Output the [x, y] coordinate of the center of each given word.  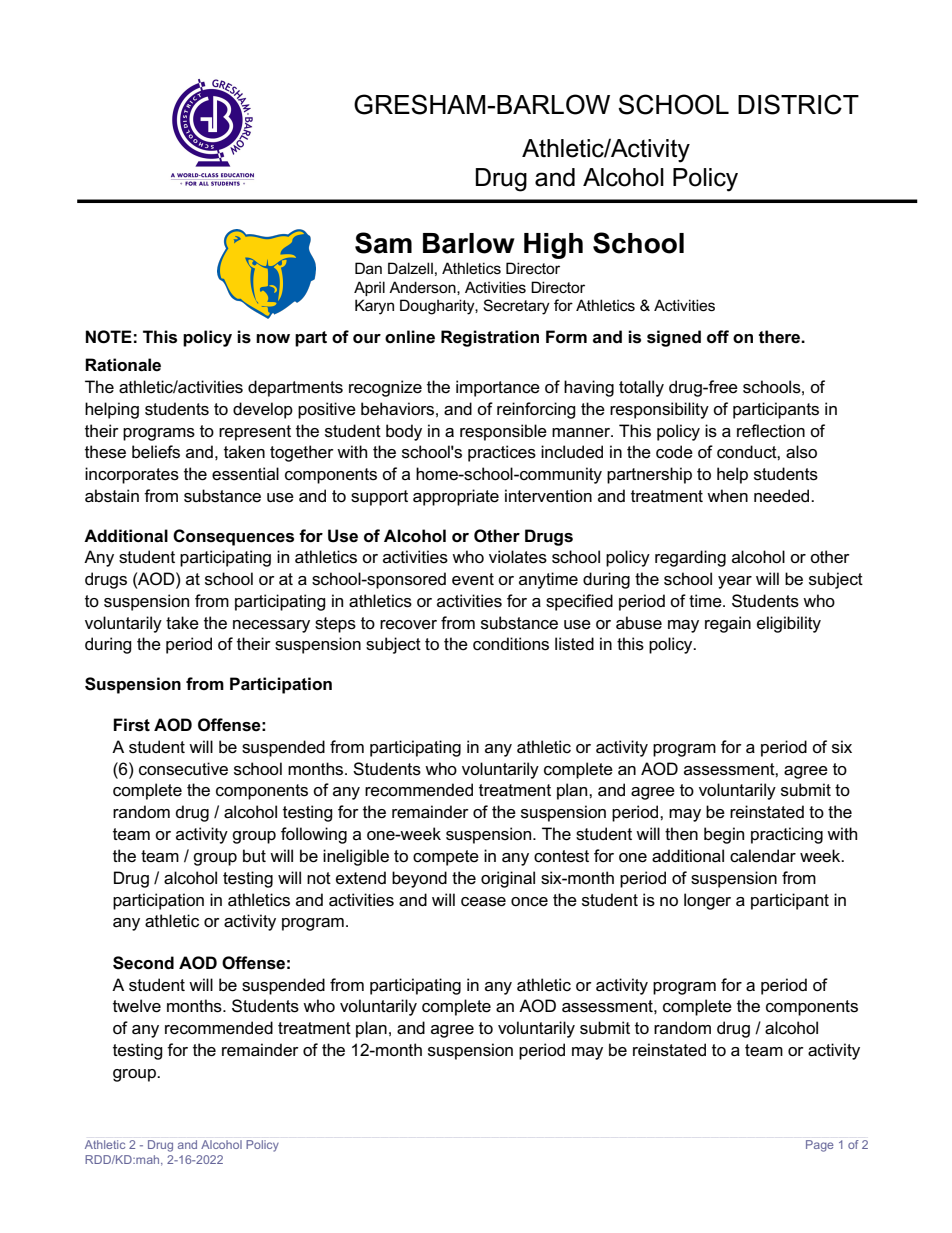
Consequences [233, 537]
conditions [511, 644]
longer [707, 901]
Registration [490, 338]
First [131, 725]
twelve [137, 1006]
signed [674, 338]
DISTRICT [798, 104]
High [553, 246]
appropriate [456, 497]
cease [483, 902]
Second [143, 963]
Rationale [123, 365]
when [727, 496]
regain [728, 624]
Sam [383, 243]
